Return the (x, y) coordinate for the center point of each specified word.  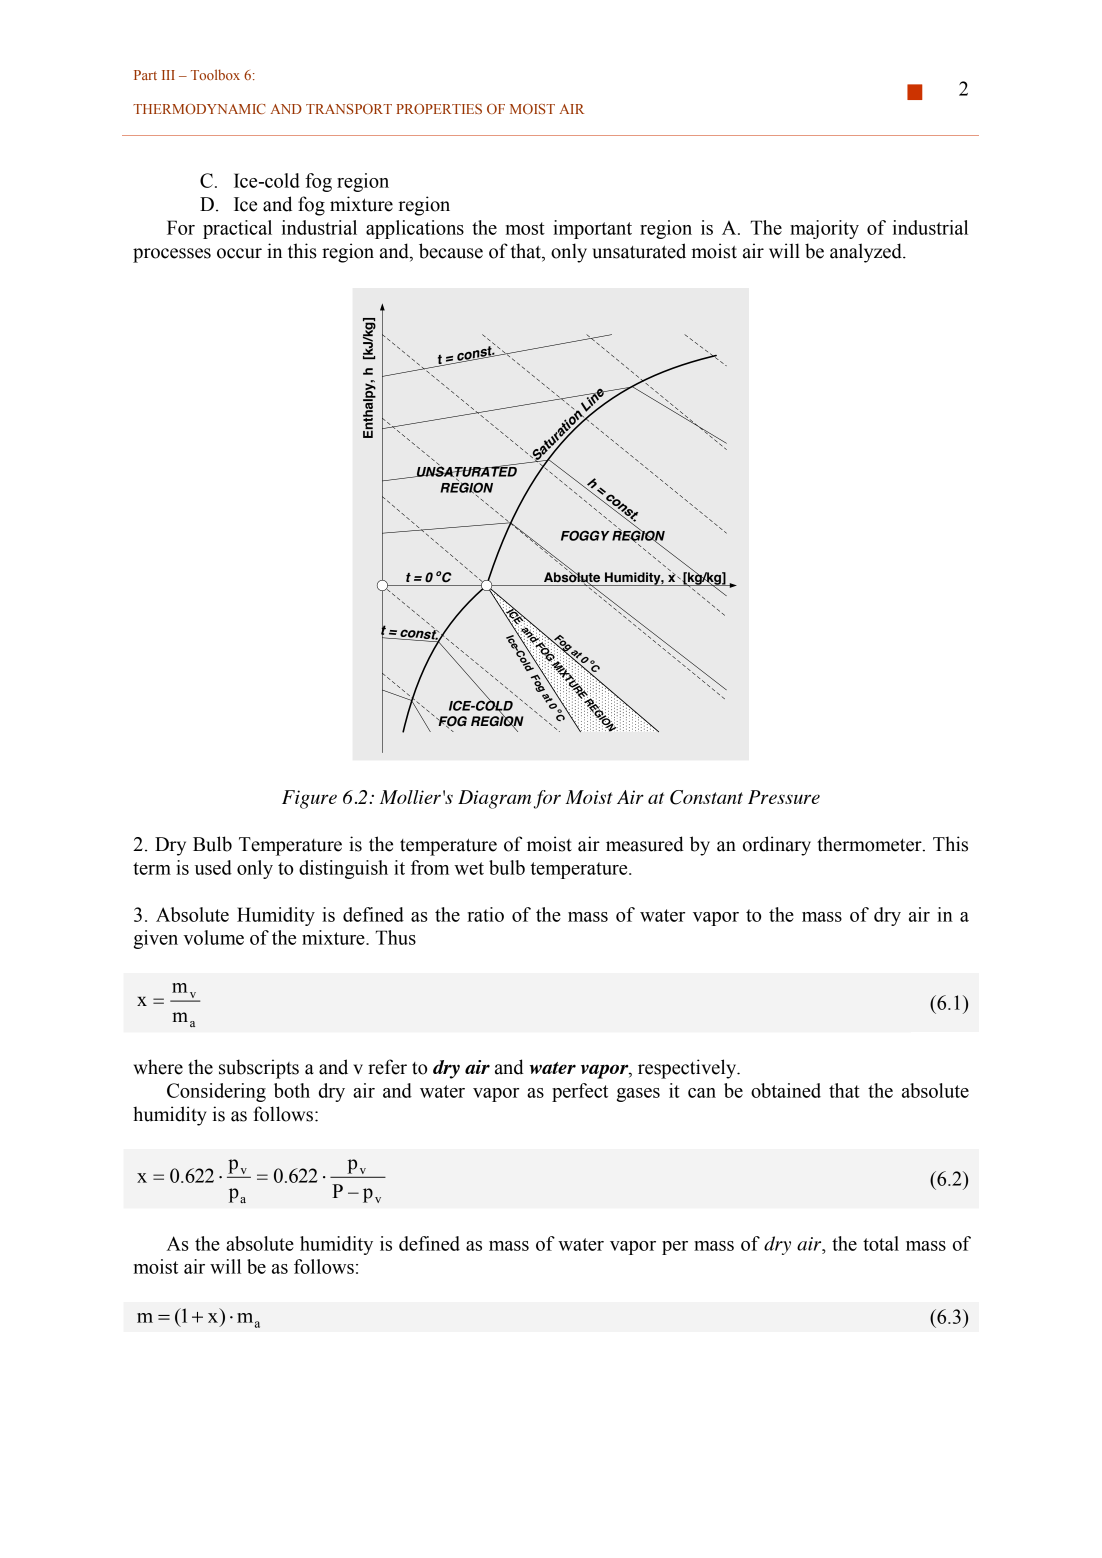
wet (469, 868)
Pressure (784, 797)
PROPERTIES (439, 109)
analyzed (867, 253)
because (451, 251)
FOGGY (585, 535)
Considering (216, 1092)
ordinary (777, 846)
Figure (309, 799)
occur (239, 253)
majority (824, 229)
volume (213, 937)
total (881, 1243)
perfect (580, 1092)
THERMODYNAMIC (199, 109)
